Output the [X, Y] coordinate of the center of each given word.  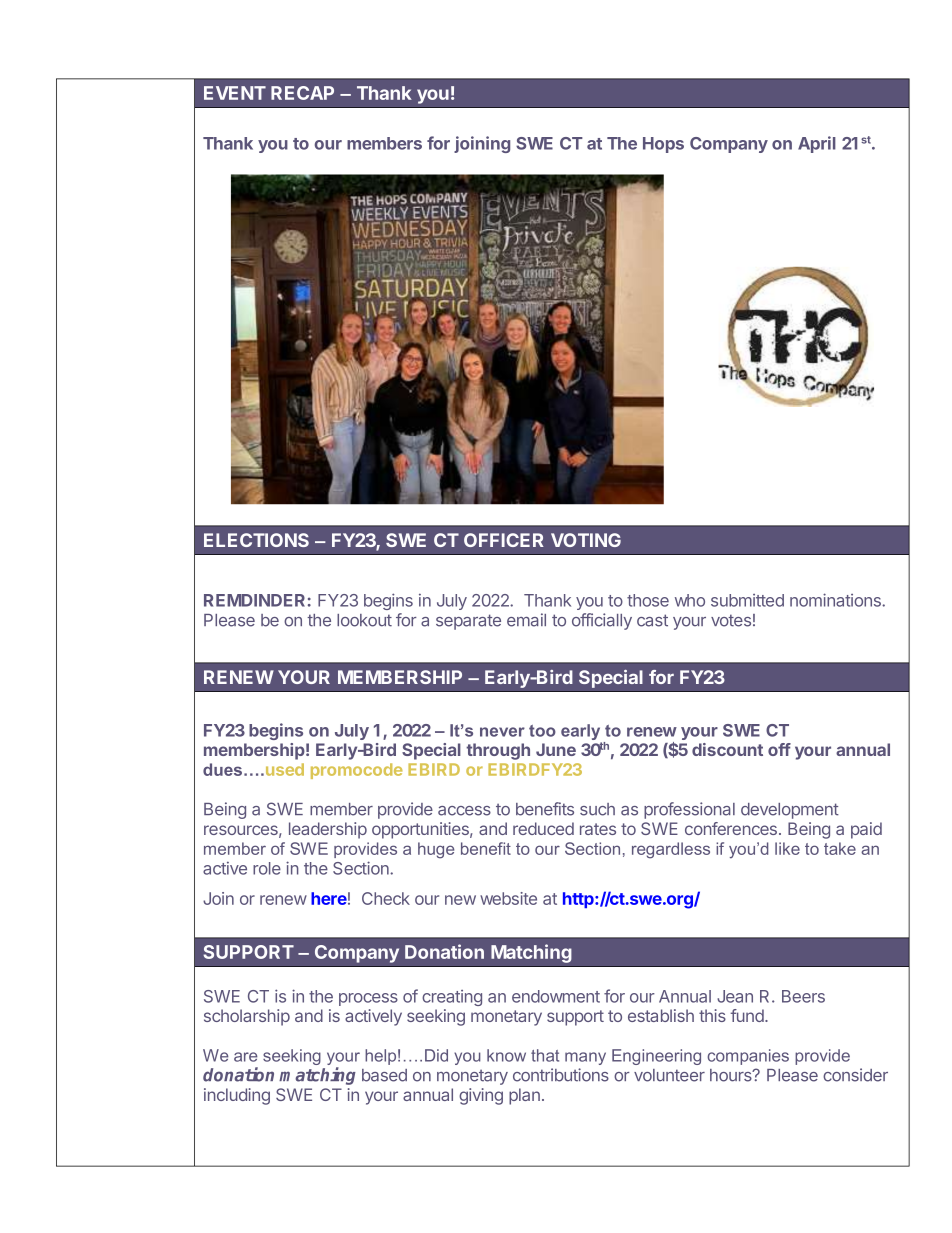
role [267, 868]
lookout [364, 620]
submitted [747, 600]
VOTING [586, 540]
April [817, 144]
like [787, 848]
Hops [663, 145]
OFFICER [504, 540]
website [508, 898]
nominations [836, 600]
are [246, 1057]
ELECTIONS [256, 540]
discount [727, 749]
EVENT [235, 93]
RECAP [302, 93]
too [542, 731]
